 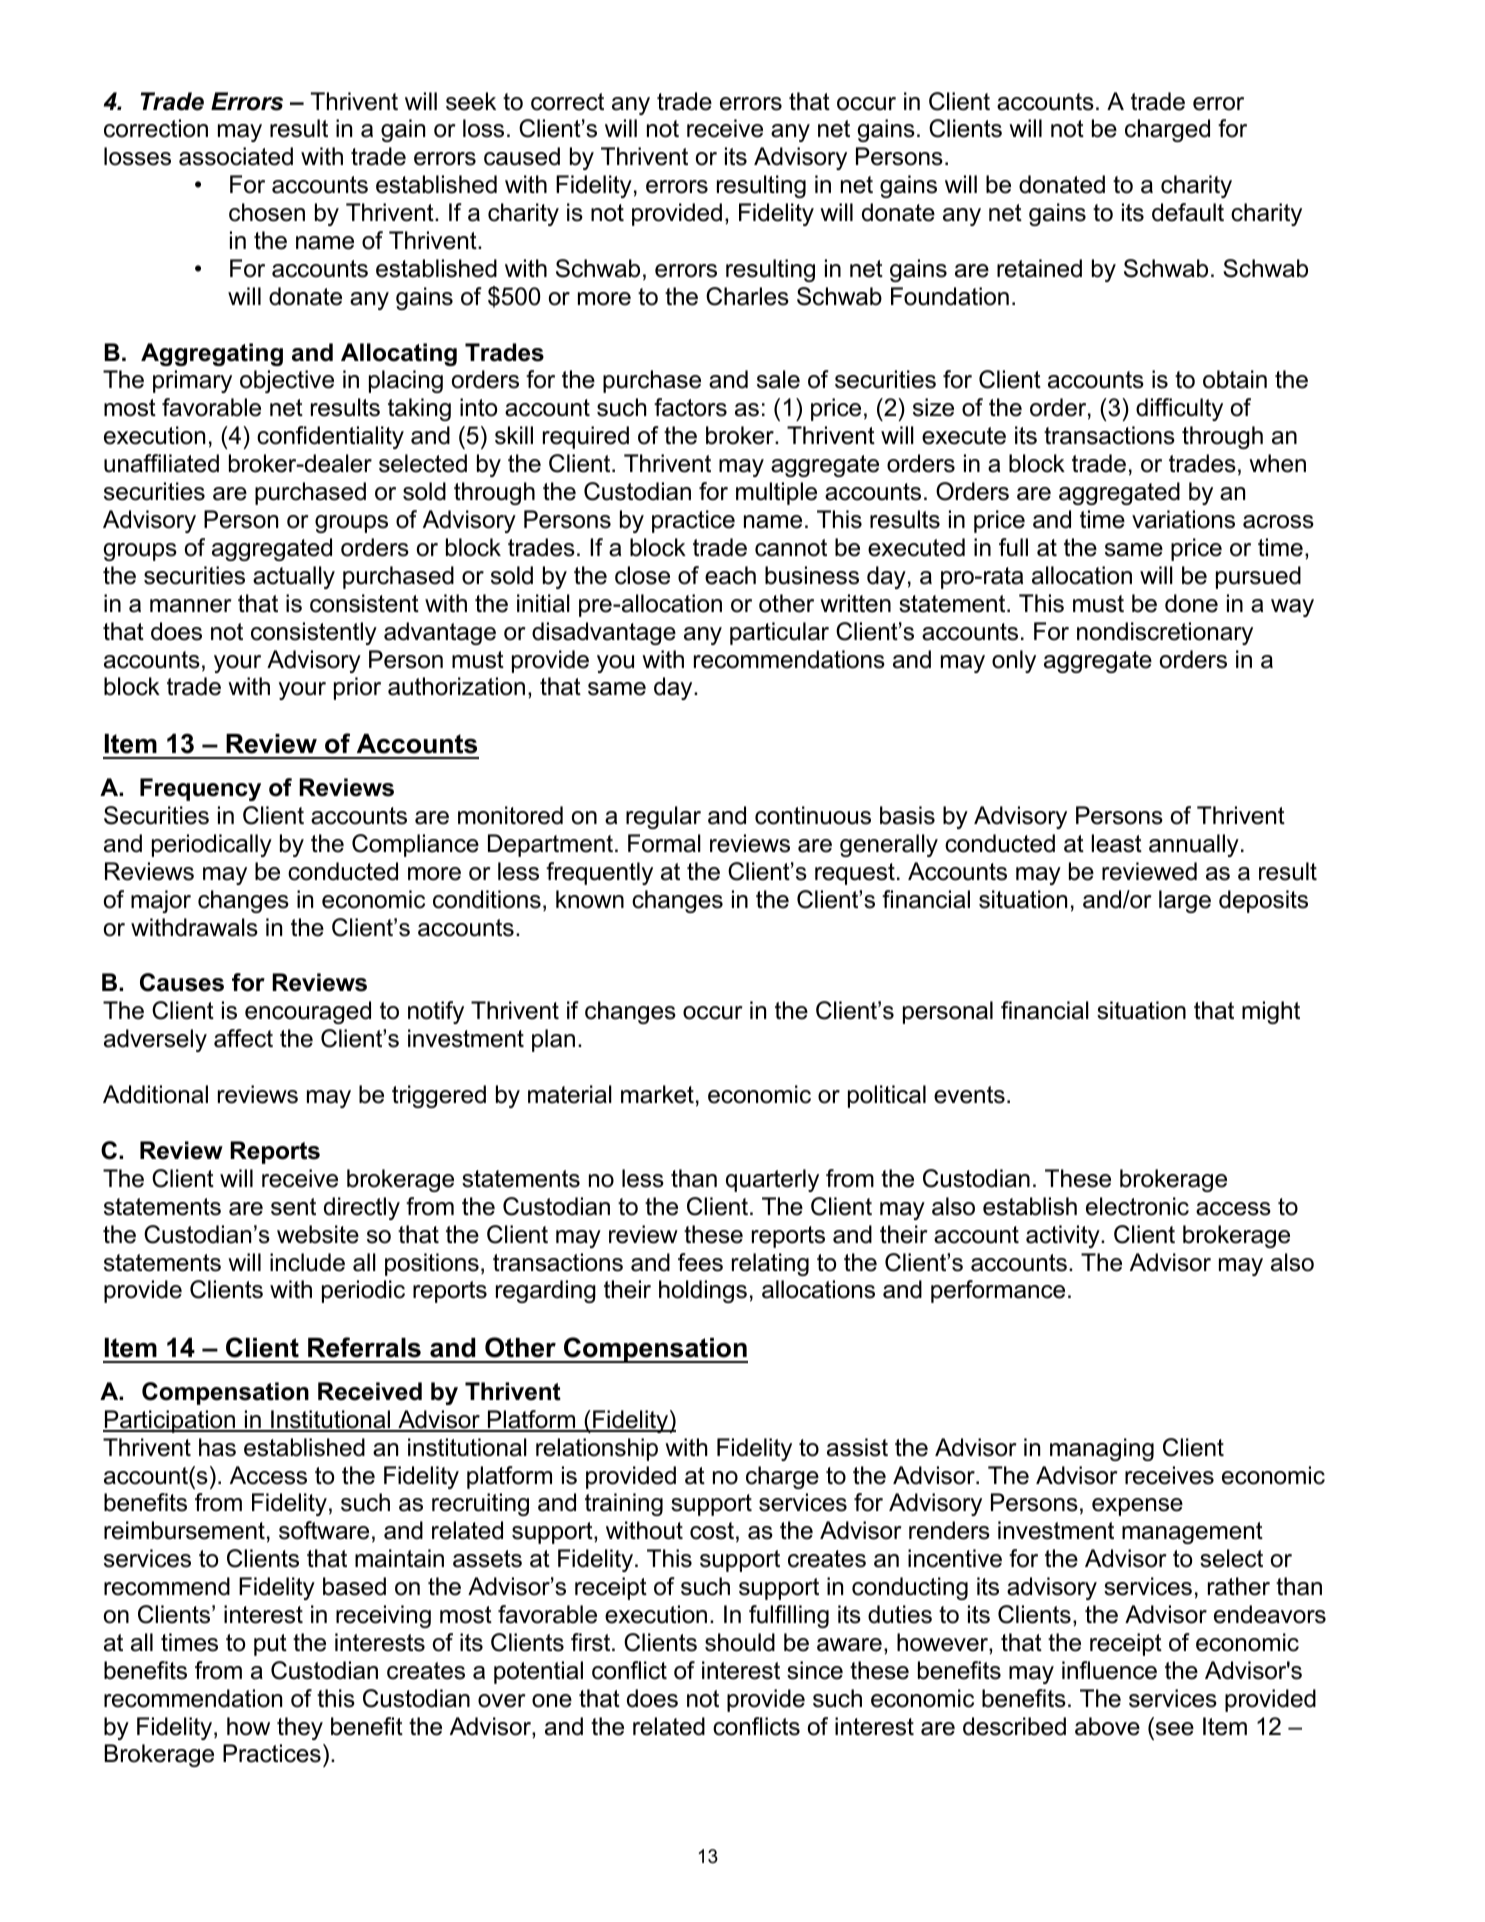 What do you see at coordinates (522, 156) in the screenshot?
I see `caused` at bounding box center [522, 156].
